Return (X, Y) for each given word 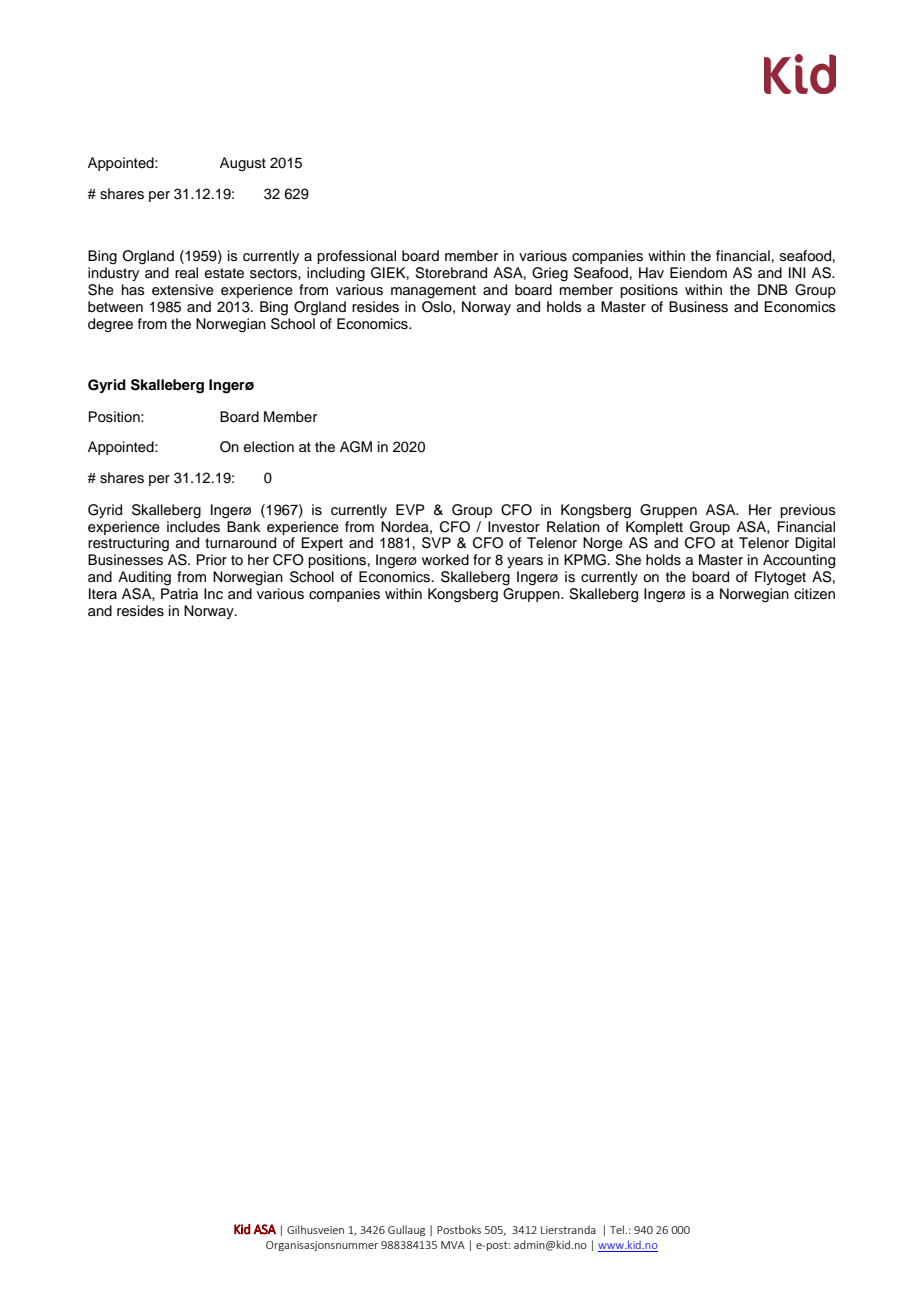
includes (193, 525)
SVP (436, 543)
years (525, 562)
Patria (179, 593)
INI (797, 272)
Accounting (799, 561)
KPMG (585, 560)
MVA (453, 1245)
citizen (814, 594)
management (433, 292)
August (243, 164)
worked (445, 560)
